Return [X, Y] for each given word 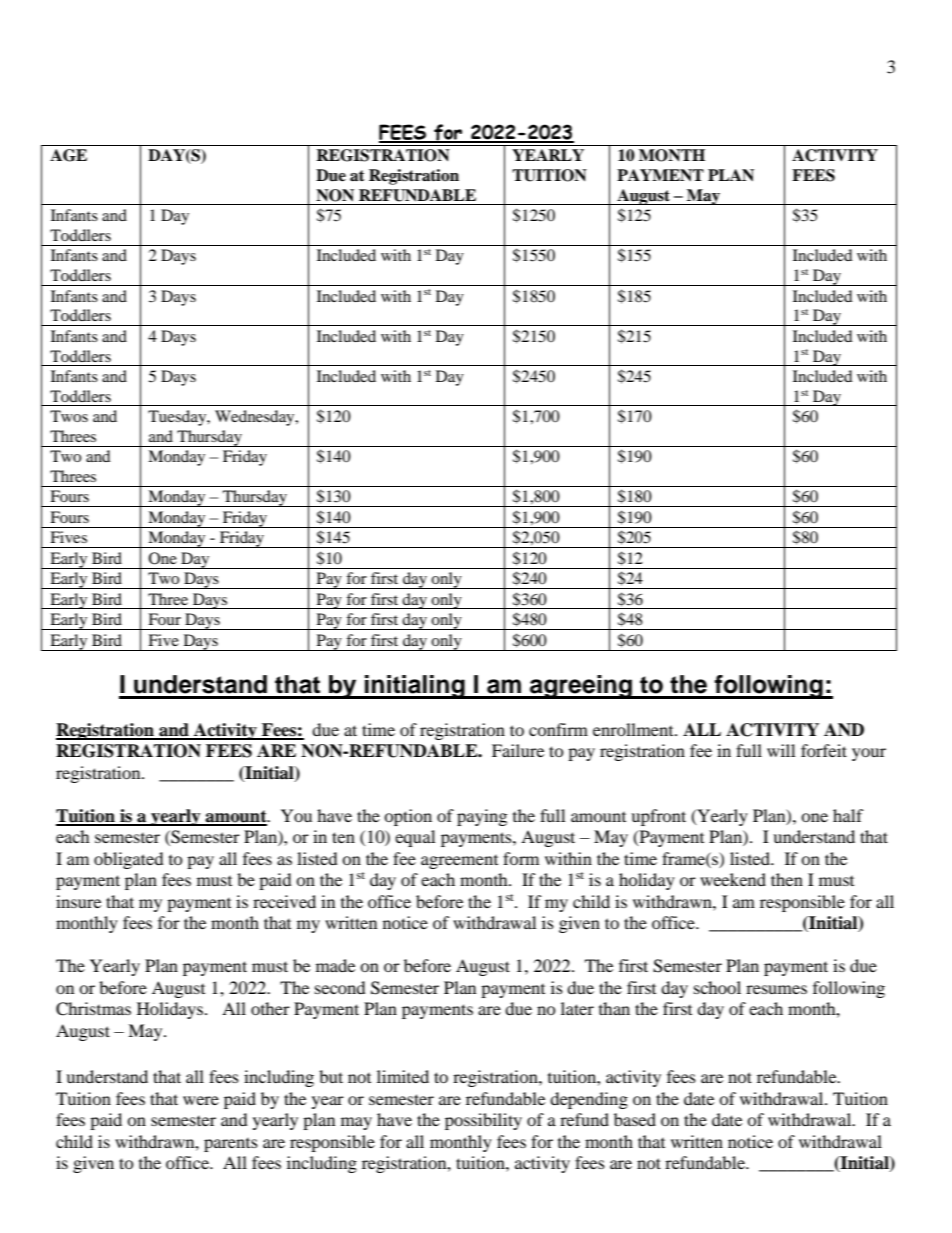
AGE [68, 155]
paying [482, 817]
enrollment [634, 729]
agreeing [581, 687]
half [848, 815]
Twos [69, 416]
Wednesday [256, 418]
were [201, 1100]
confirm [558, 729]
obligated [129, 860]
